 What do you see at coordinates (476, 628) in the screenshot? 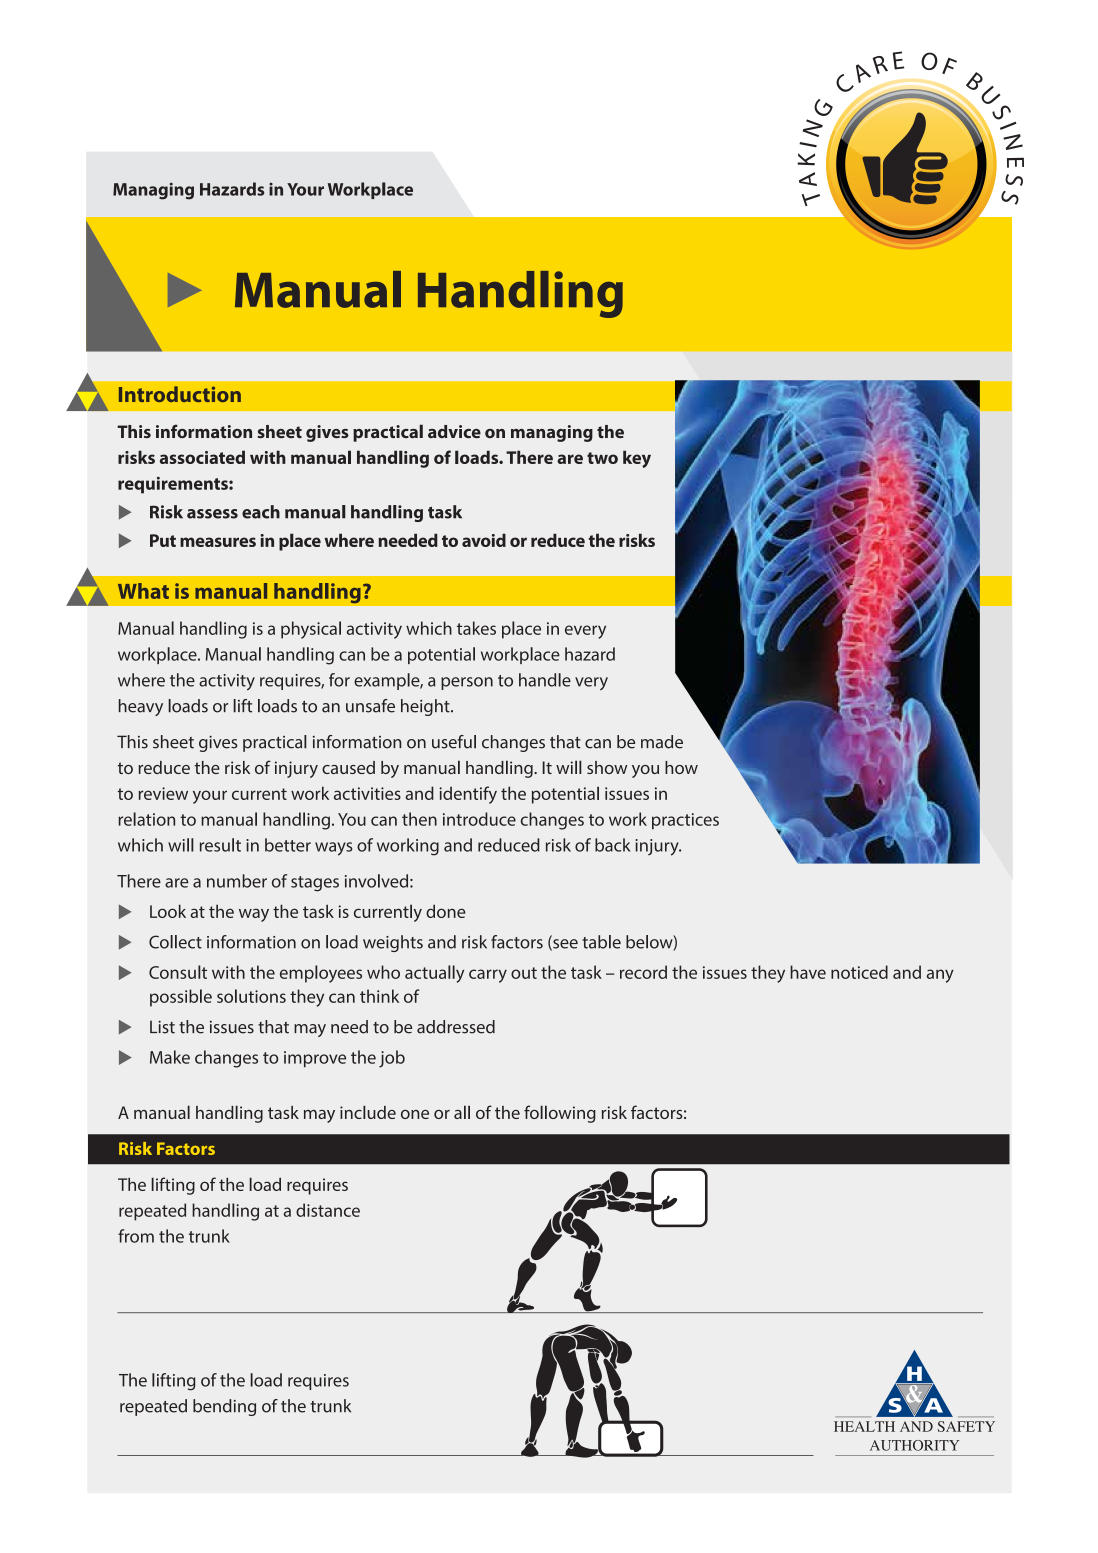
I see `takes` at bounding box center [476, 628].
